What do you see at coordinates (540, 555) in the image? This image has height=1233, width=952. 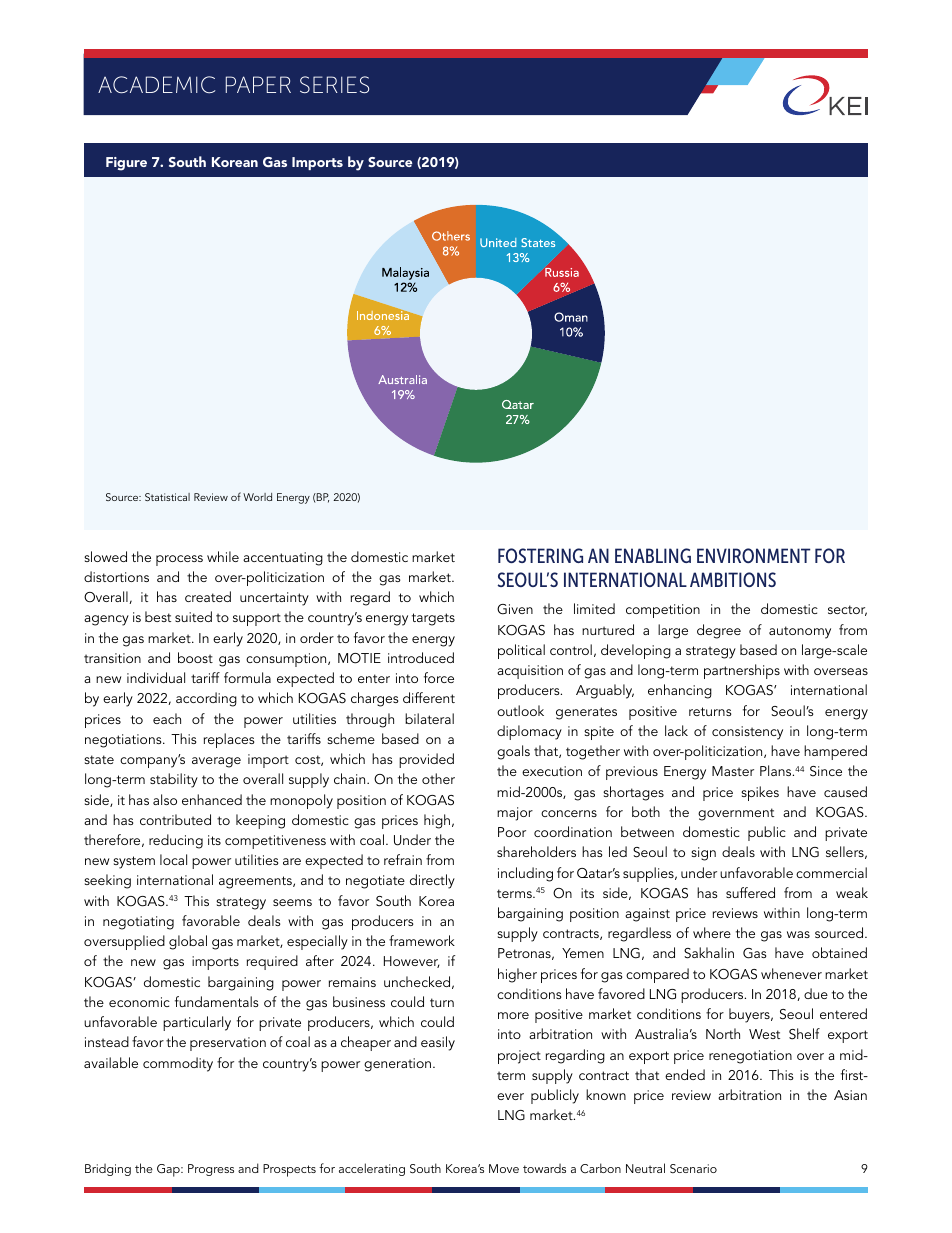 I see `FOSTERING` at bounding box center [540, 555].
